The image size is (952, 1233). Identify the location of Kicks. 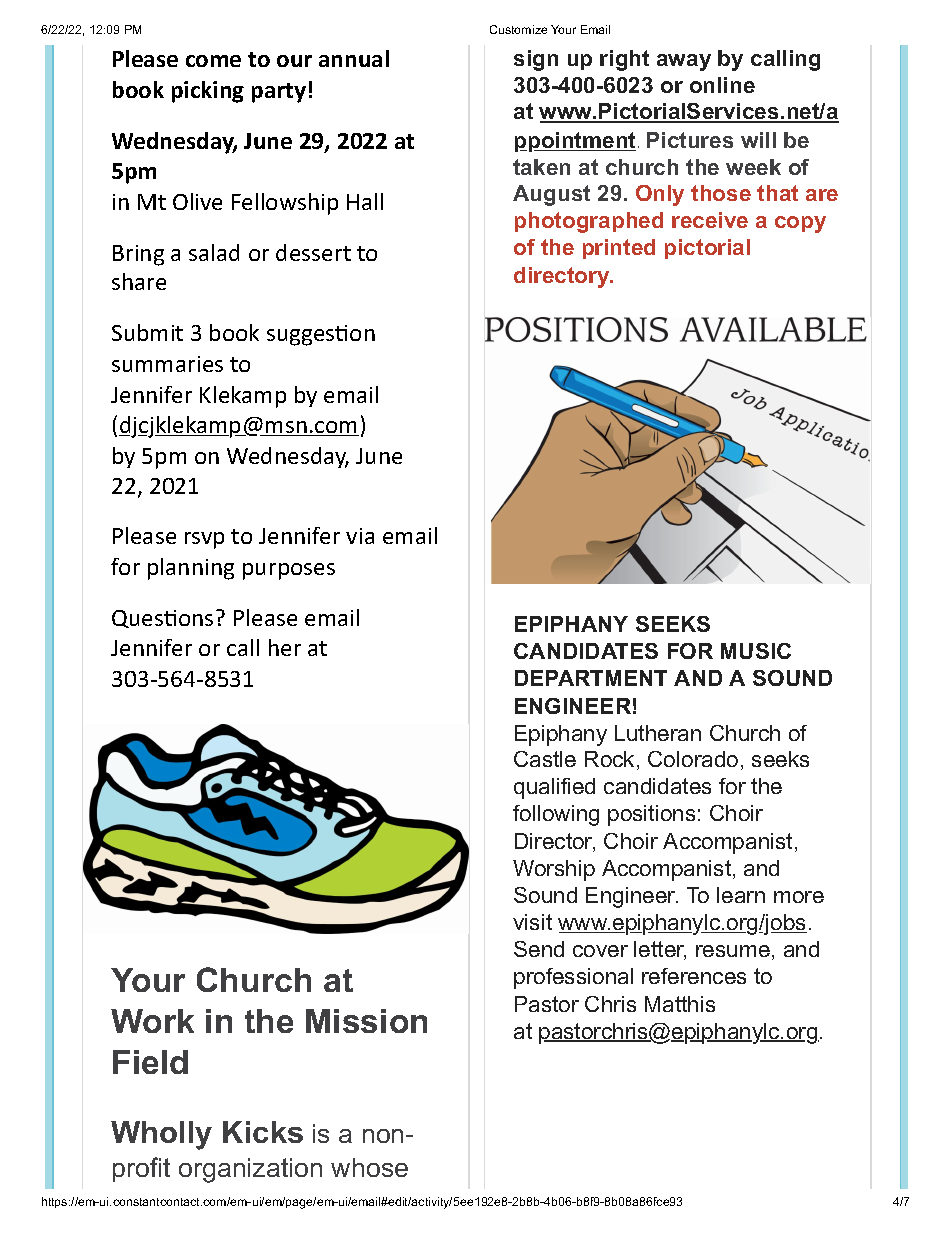
(263, 1132).
